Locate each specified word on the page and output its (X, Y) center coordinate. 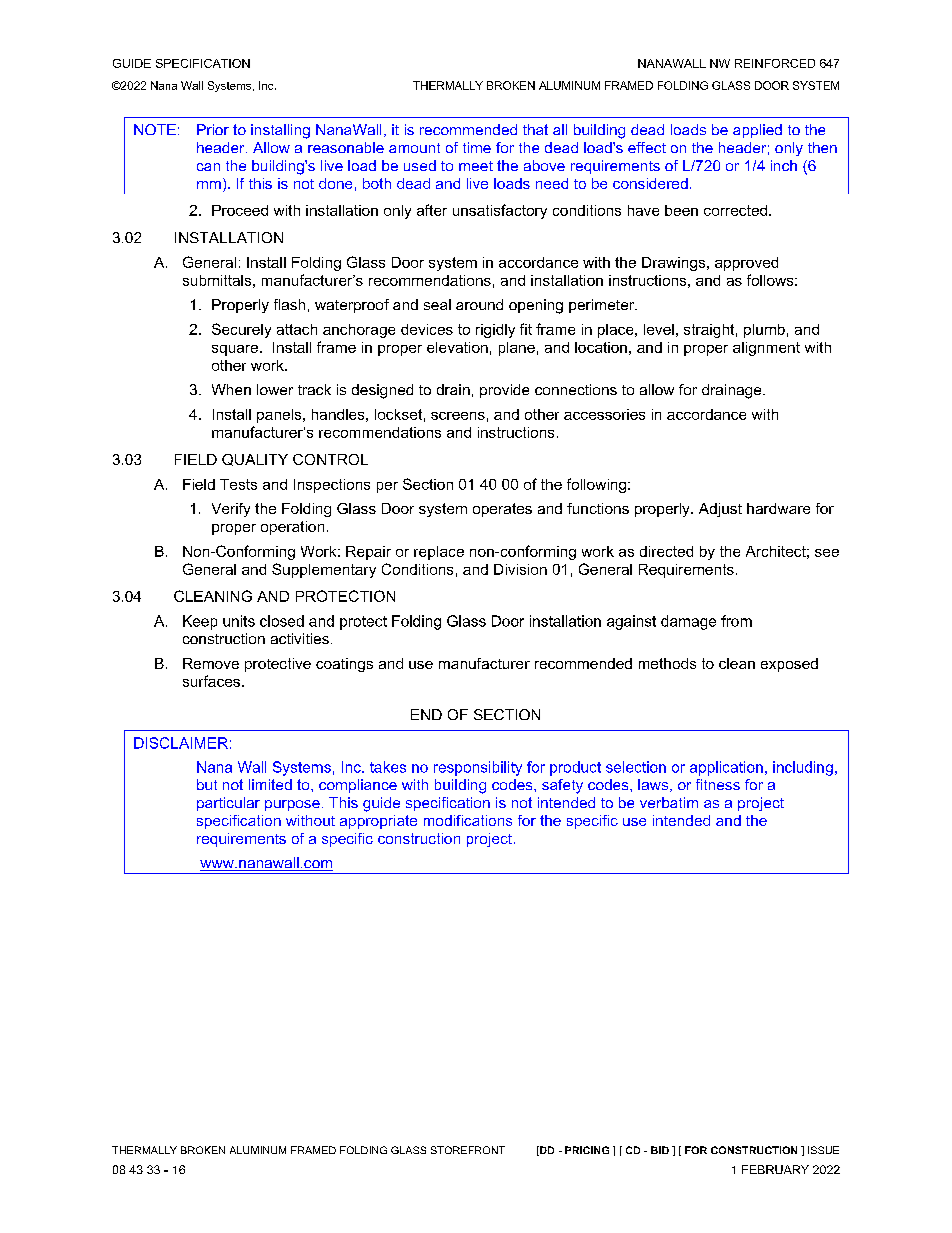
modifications (468, 820)
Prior (213, 129)
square (236, 350)
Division (520, 569)
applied (757, 131)
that (535, 129)
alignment (766, 349)
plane (517, 349)
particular (228, 804)
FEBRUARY (775, 1169)
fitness (718, 784)
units (239, 621)
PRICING (587, 1150)
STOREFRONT (468, 1150)
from (736, 621)
